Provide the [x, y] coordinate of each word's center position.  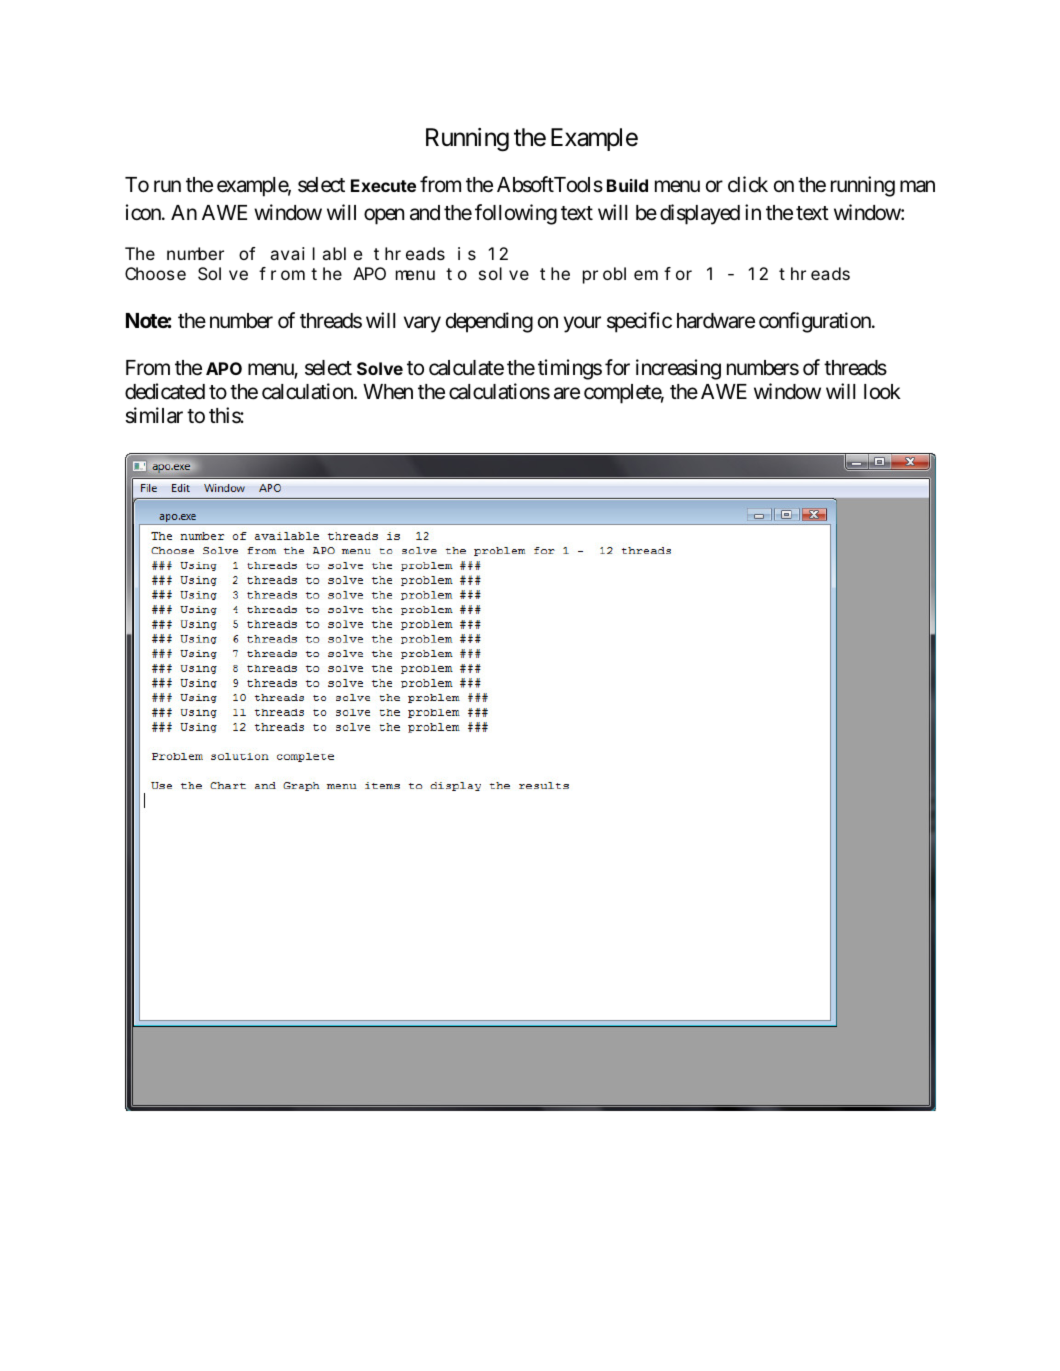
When [388, 392]
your [582, 324]
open [384, 216]
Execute [383, 185]
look [882, 391]
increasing [678, 369]
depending [489, 322]
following [516, 214]
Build [627, 185]
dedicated [165, 391]
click [748, 184]
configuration [816, 322]
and [425, 213]
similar [154, 415]
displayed [700, 214]
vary [422, 324]
